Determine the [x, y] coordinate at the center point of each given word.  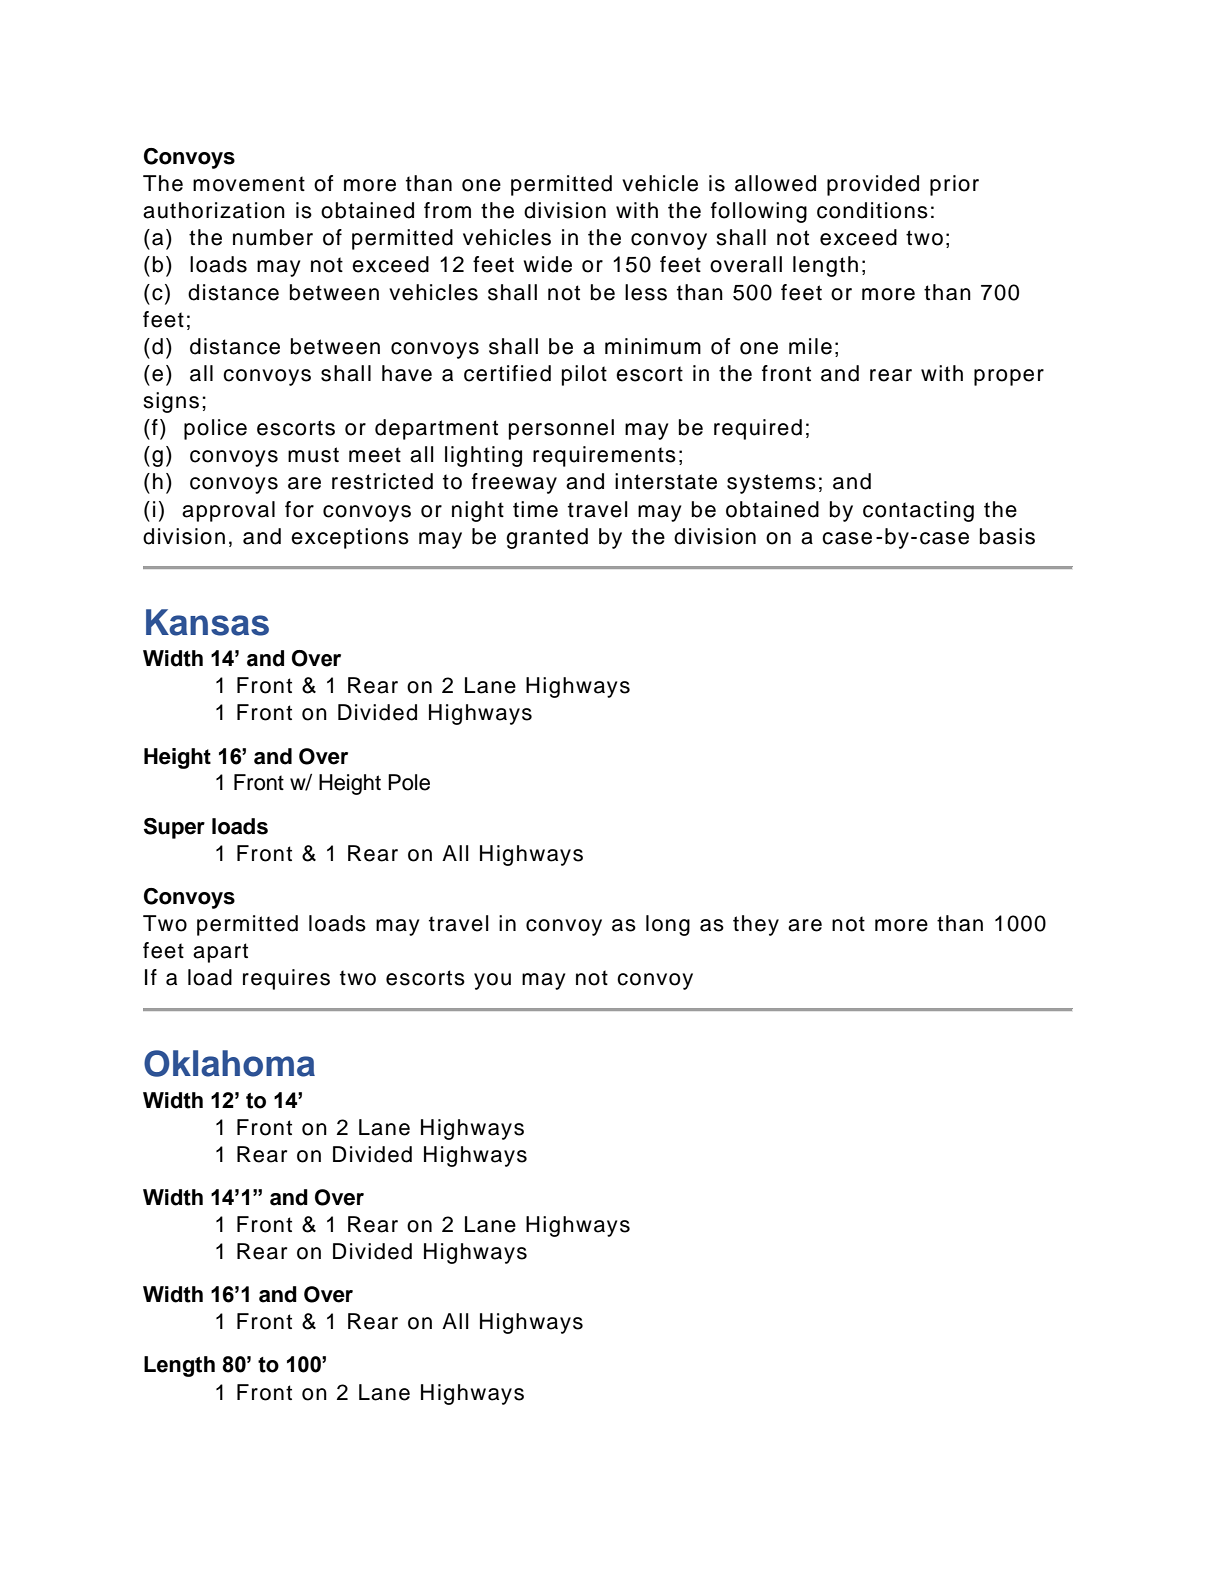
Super [174, 828]
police [215, 429]
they [756, 925]
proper [1009, 377]
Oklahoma [229, 1063]
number [273, 237]
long [668, 925]
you [492, 981]
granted [547, 538]
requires [286, 979]
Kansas [207, 622]
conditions [872, 210]
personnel [561, 429]
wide [548, 264]
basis [1007, 536]
